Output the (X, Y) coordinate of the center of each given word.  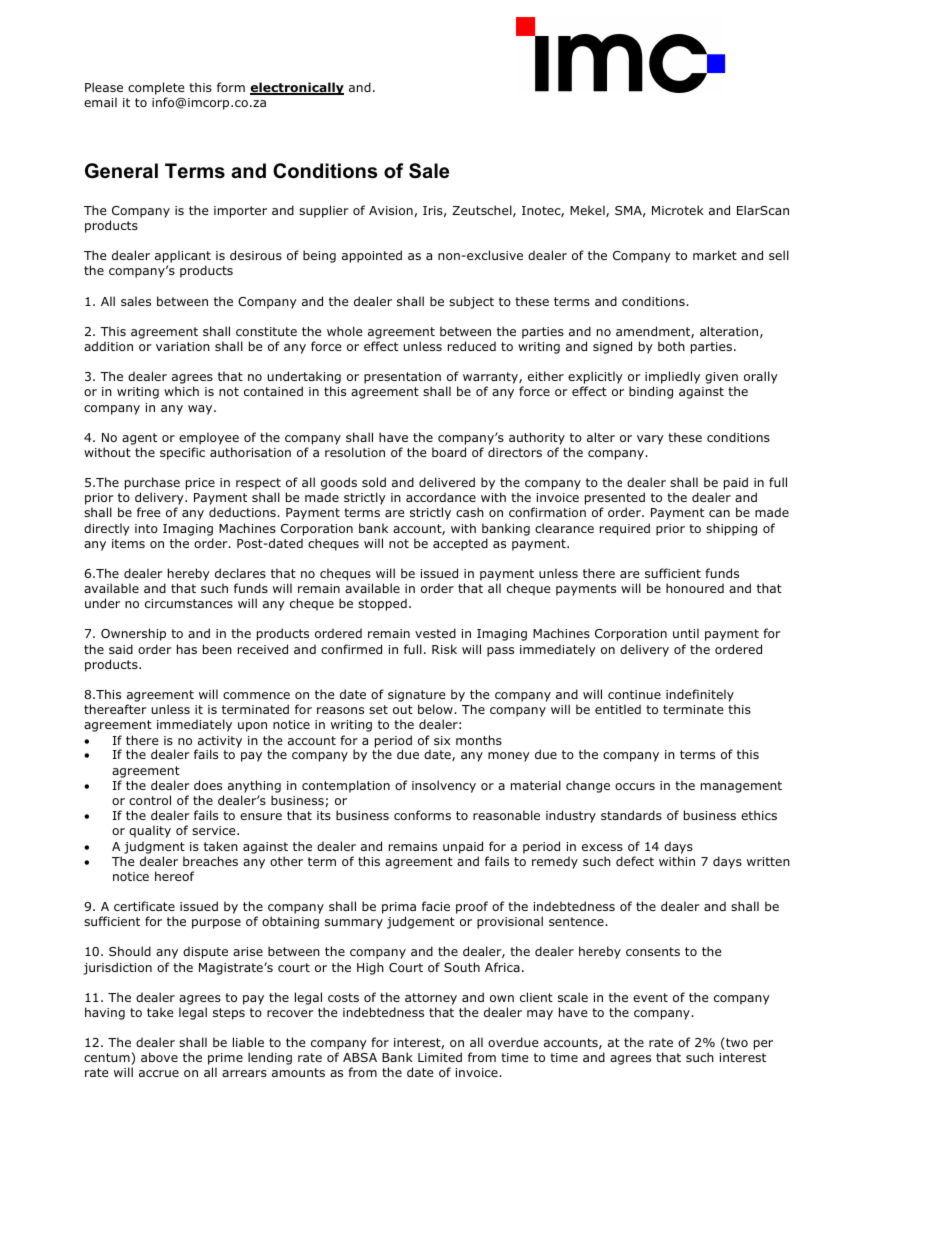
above (159, 1057)
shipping (731, 529)
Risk (444, 649)
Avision (391, 210)
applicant (183, 258)
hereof (174, 876)
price (200, 484)
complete (156, 90)
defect (635, 861)
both (671, 346)
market (715, 255)
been (217, 649)
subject (471, 302)
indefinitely (700, 695)
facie (436, 906)
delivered (447, 482)
